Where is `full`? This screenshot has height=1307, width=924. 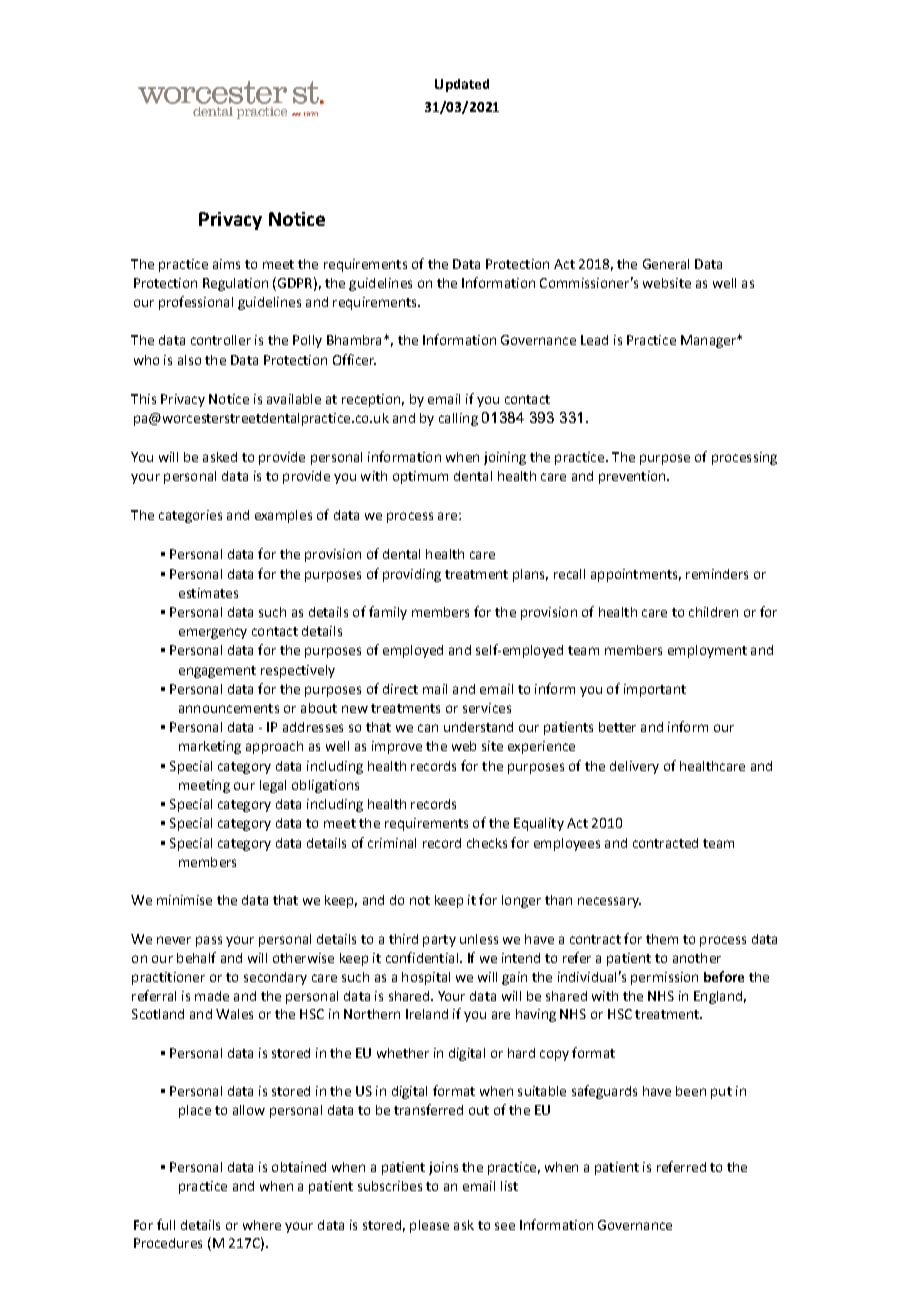 full is located at coordinates (166, 1224).
